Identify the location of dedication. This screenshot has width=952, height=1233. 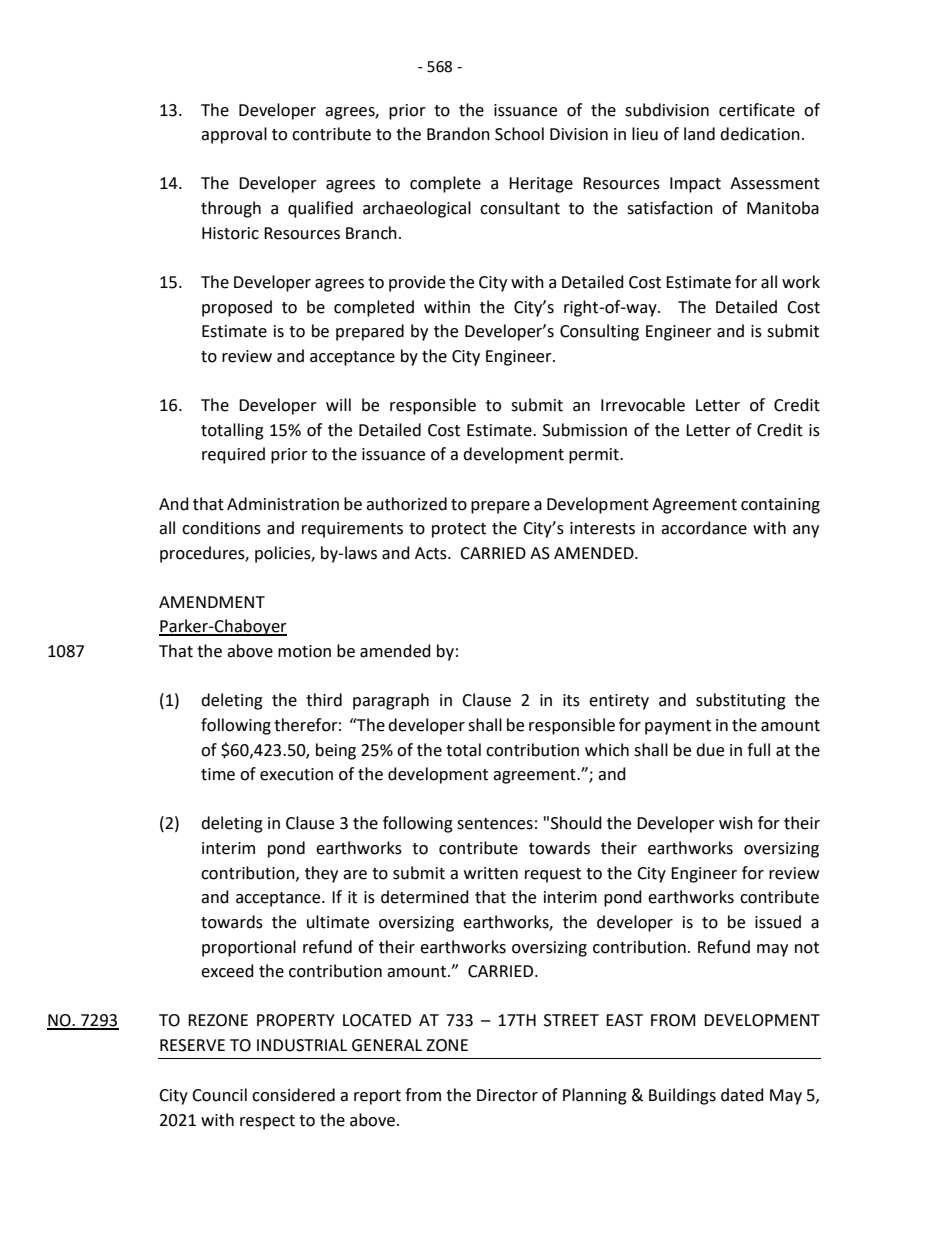
(760, 134).
